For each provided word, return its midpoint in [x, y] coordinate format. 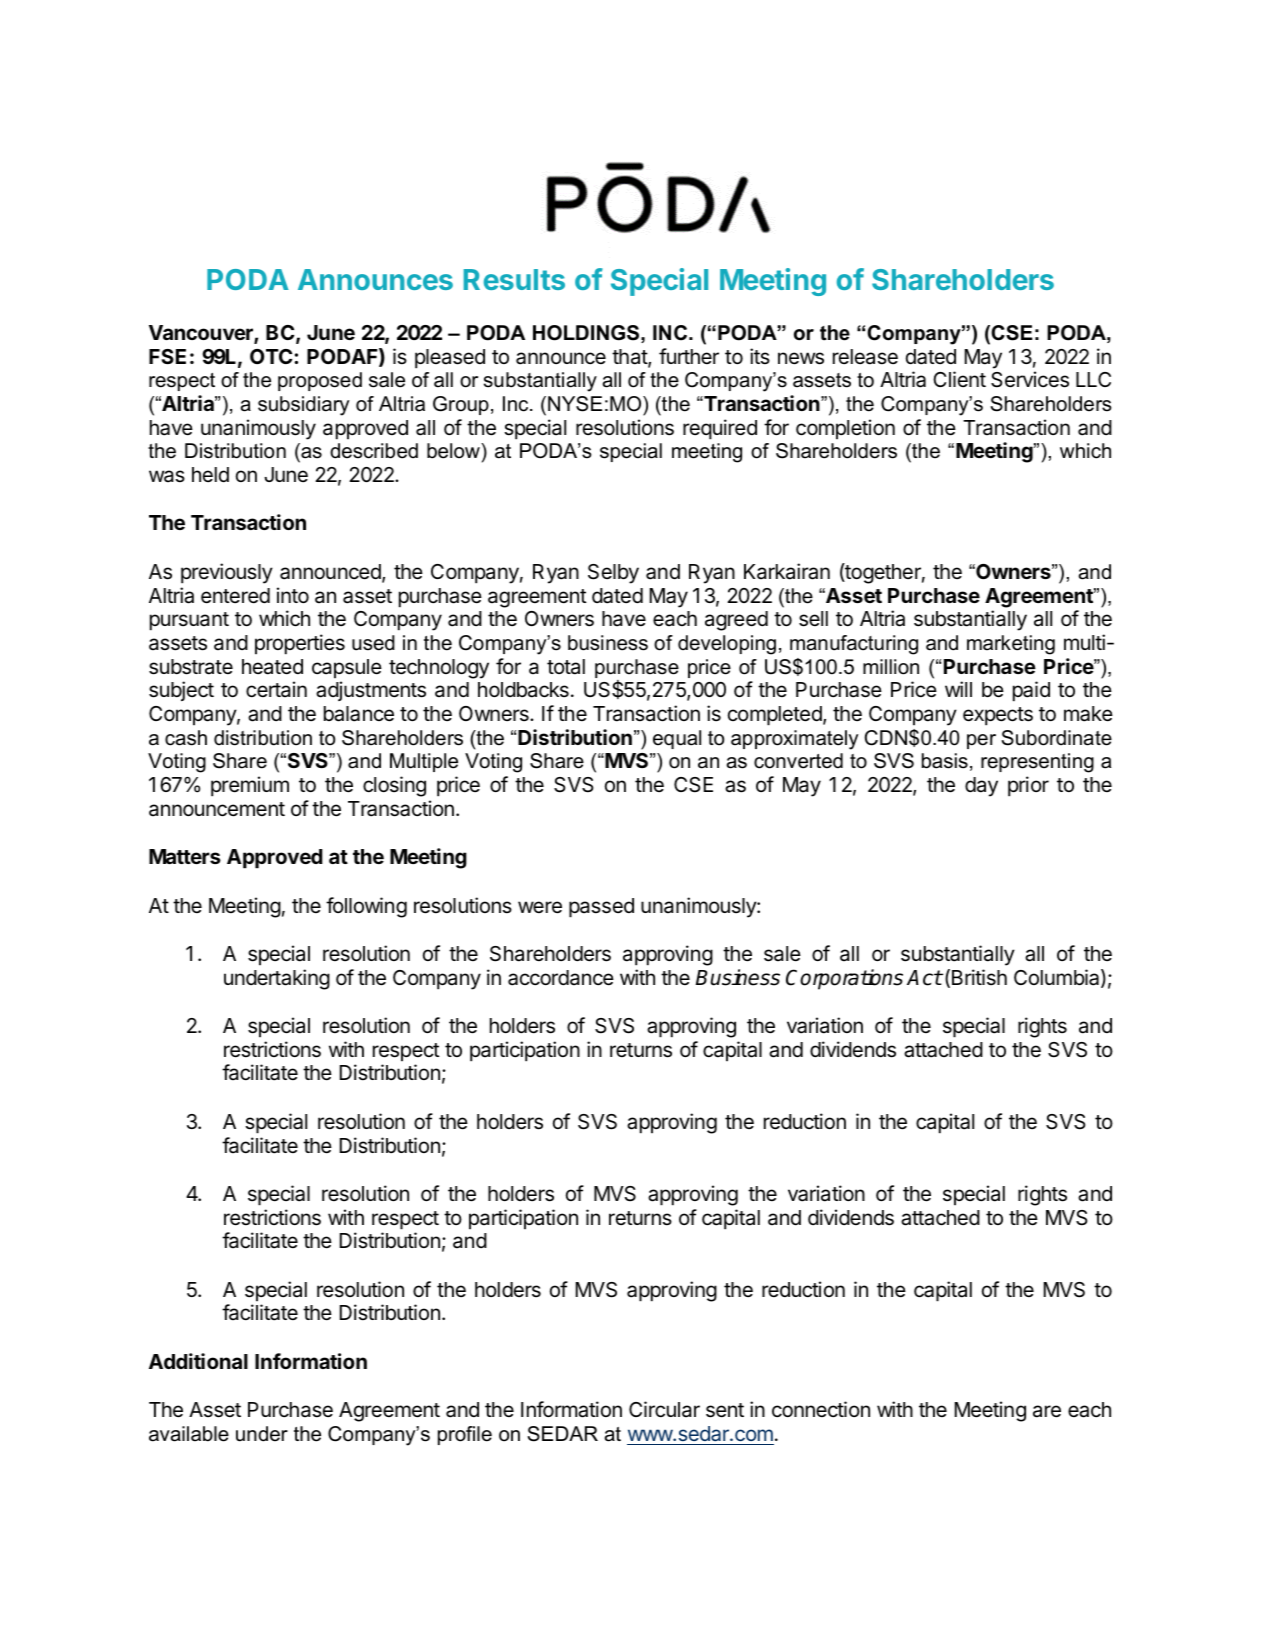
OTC [272, 356]
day [981, 787]
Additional [198, 1361]
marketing [1011, 645]
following [366, 907]
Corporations [844, 979]
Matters [185, 856]
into [293, 595]
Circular [664, 1409]
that [630, 358]
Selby [613, 574]
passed [601, 908]
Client [959, 379]
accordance [561, 978]
